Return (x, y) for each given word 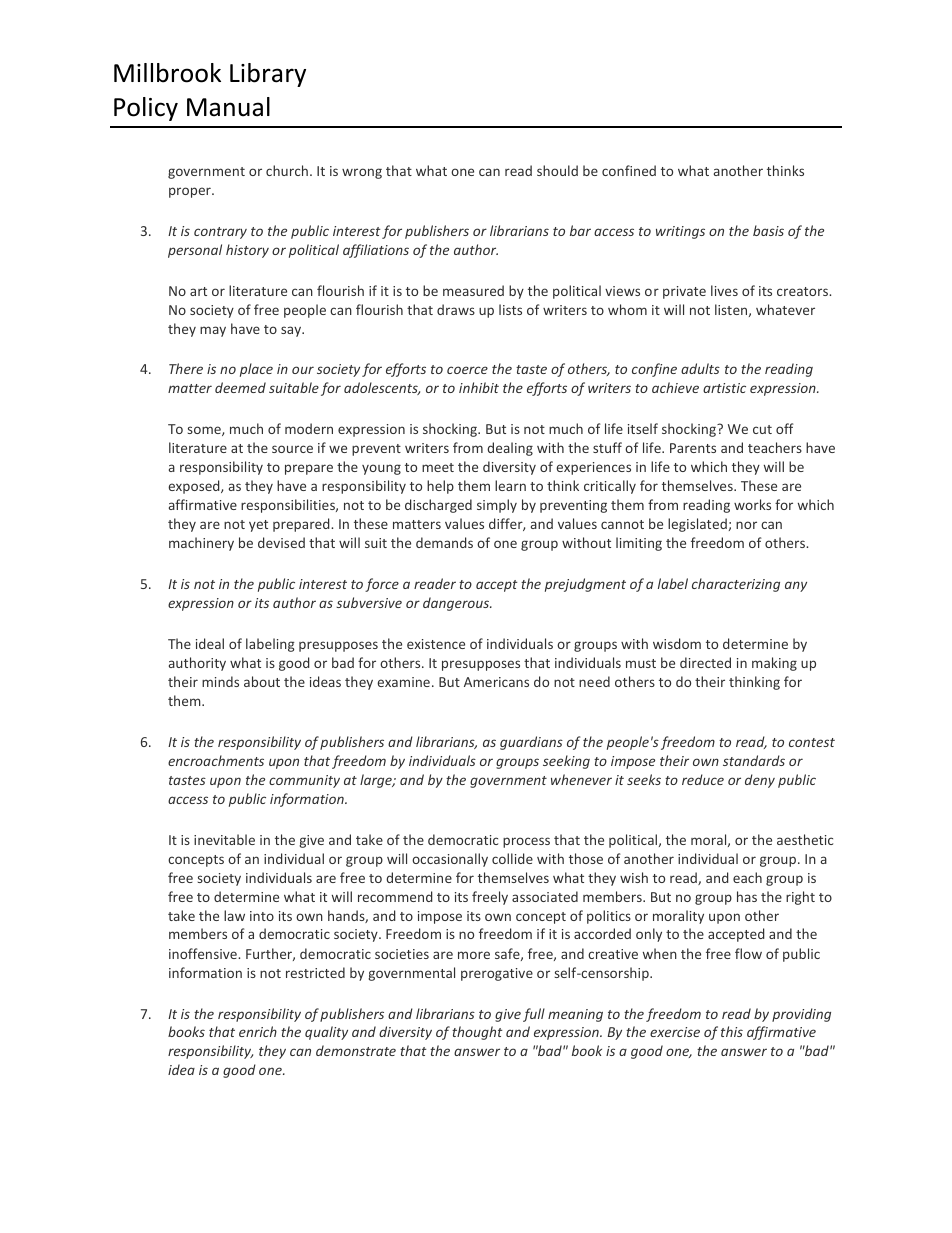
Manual (228, 107)
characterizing (736, 585)
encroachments (216, 760)
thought (477, 1033)
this (732, 1031)
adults (700, 368)
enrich (258, 1031)
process (526, 842)
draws (456, 309)
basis (768, 230)
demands (444, 542)
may (213, 331)
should (557, 170)
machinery (201, 544)
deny (760, 781)
